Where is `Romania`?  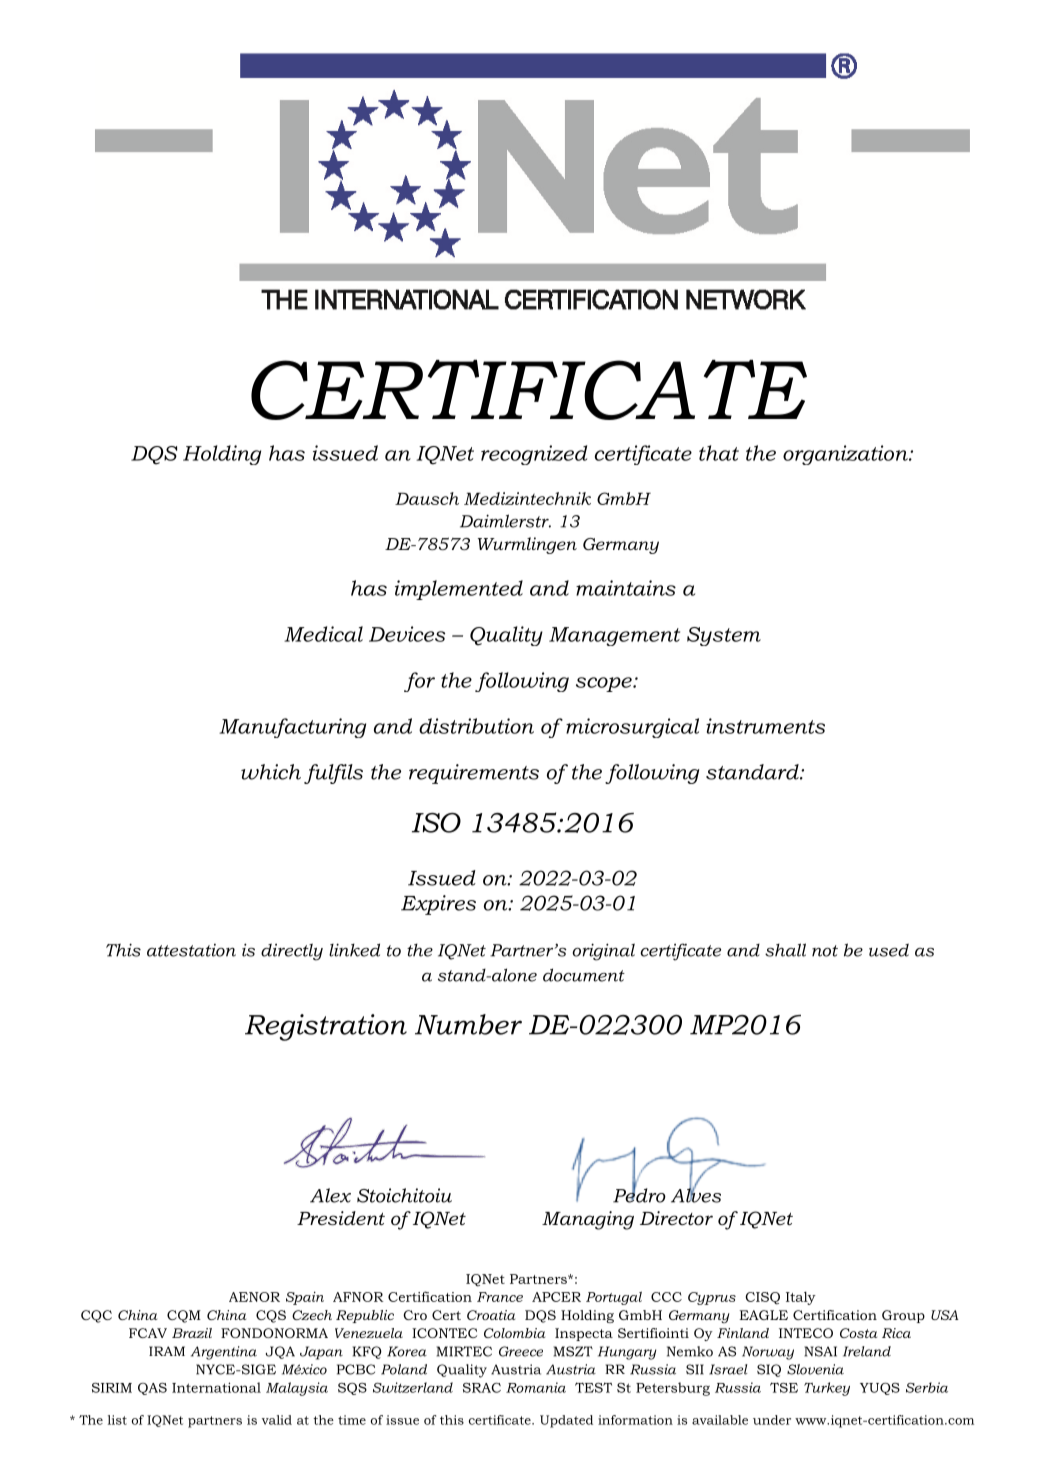
Romania is located at coordinates (536, 1387).
